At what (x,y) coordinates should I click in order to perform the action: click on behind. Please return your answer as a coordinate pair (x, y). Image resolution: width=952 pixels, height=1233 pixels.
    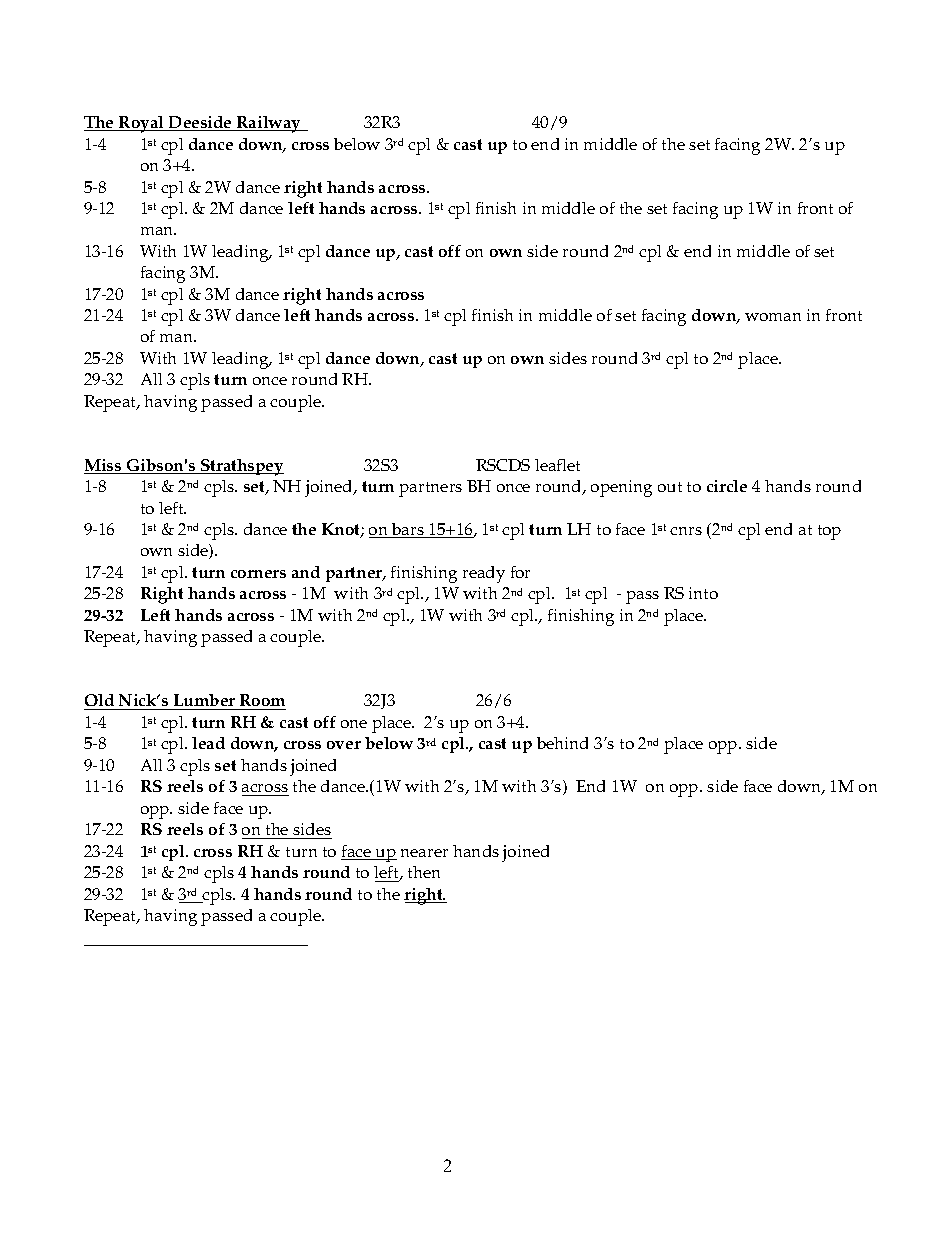
    Looking at the image, I should click on (562, 743).
